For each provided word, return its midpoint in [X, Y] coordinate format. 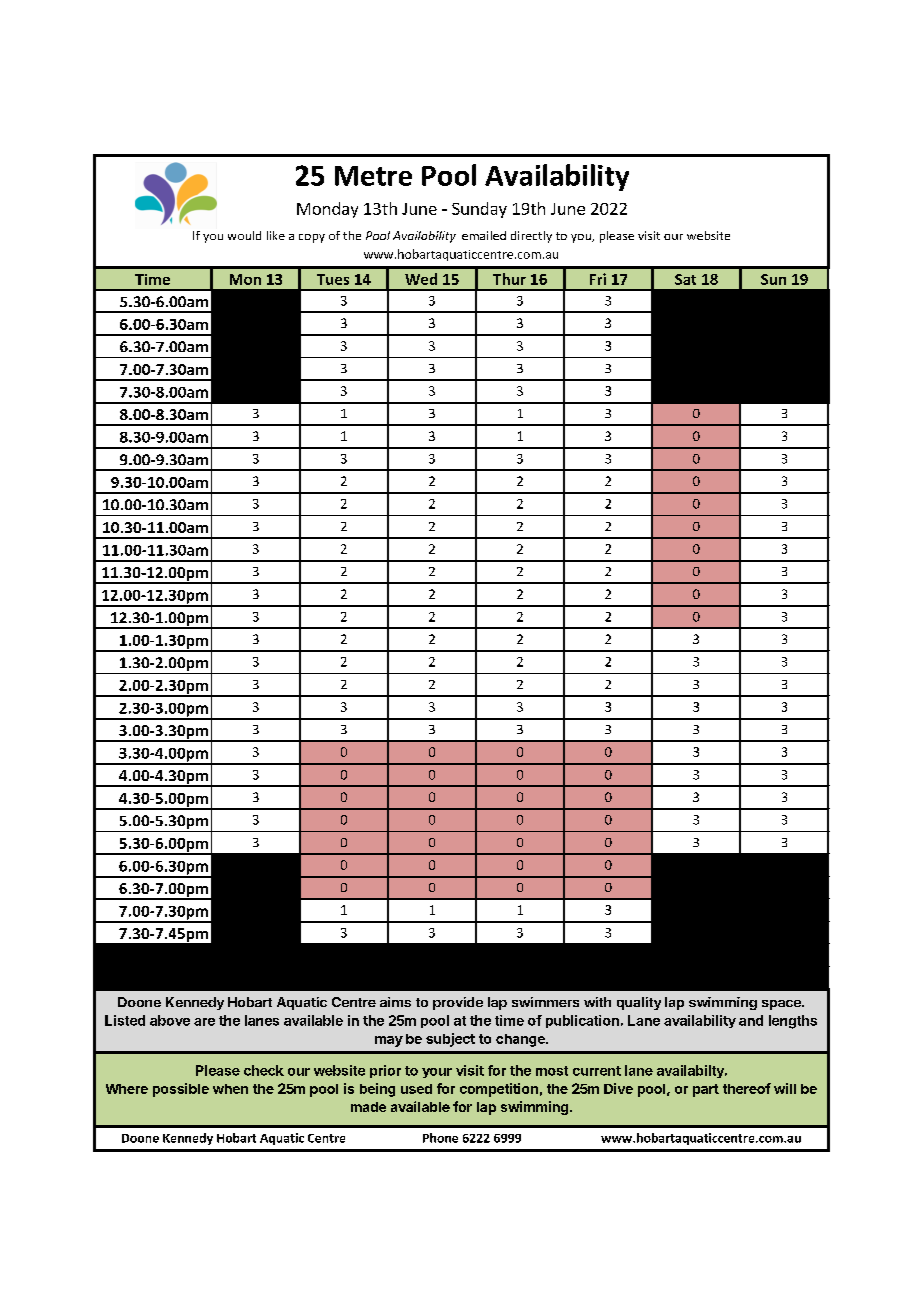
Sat [685, 279]
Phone [440, 1138]
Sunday [479, 210]
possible [181, 1090]
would [244, 235]
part [706, 1090]
